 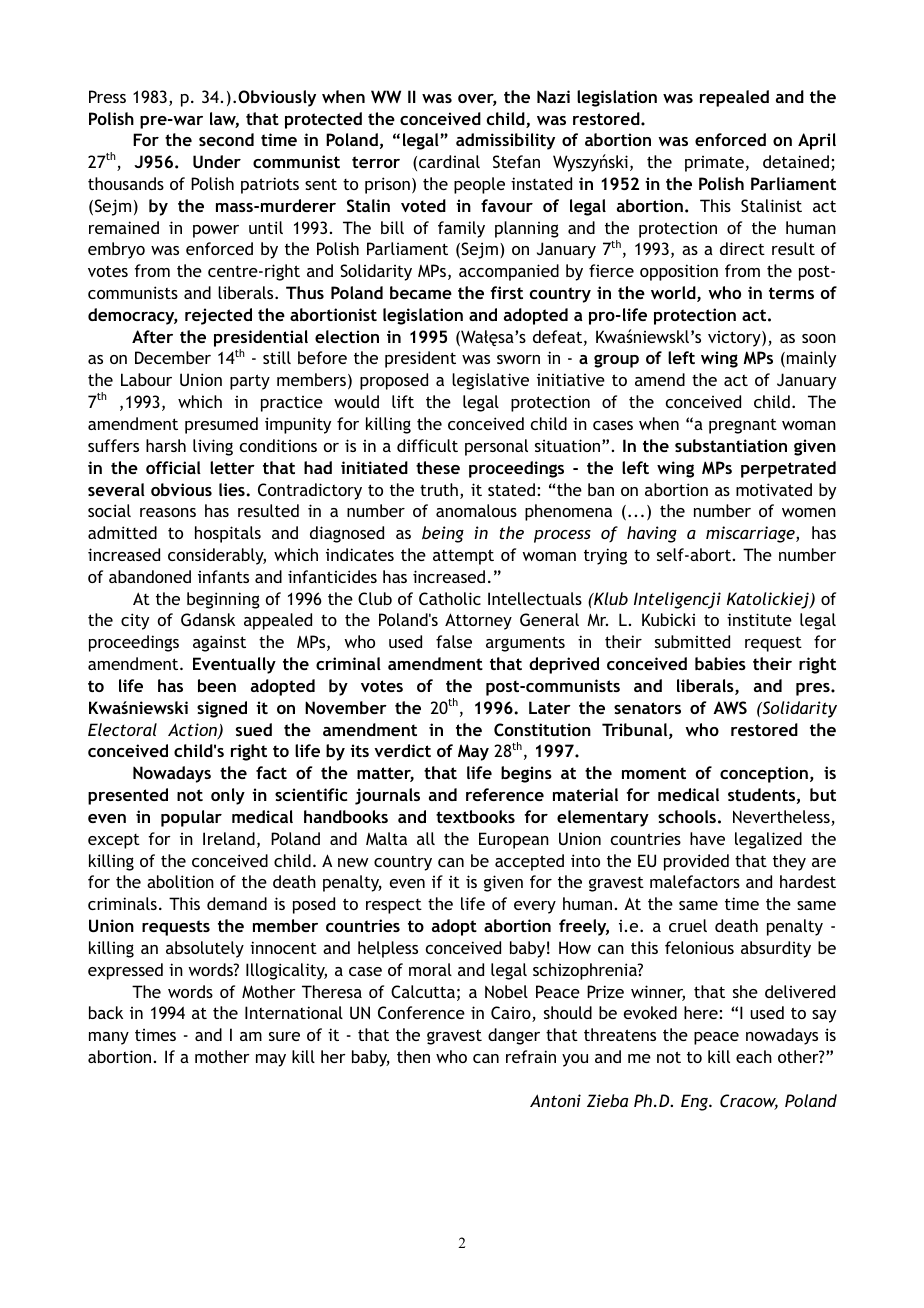 I want to click on abolition, so click(x=180, y=881).
